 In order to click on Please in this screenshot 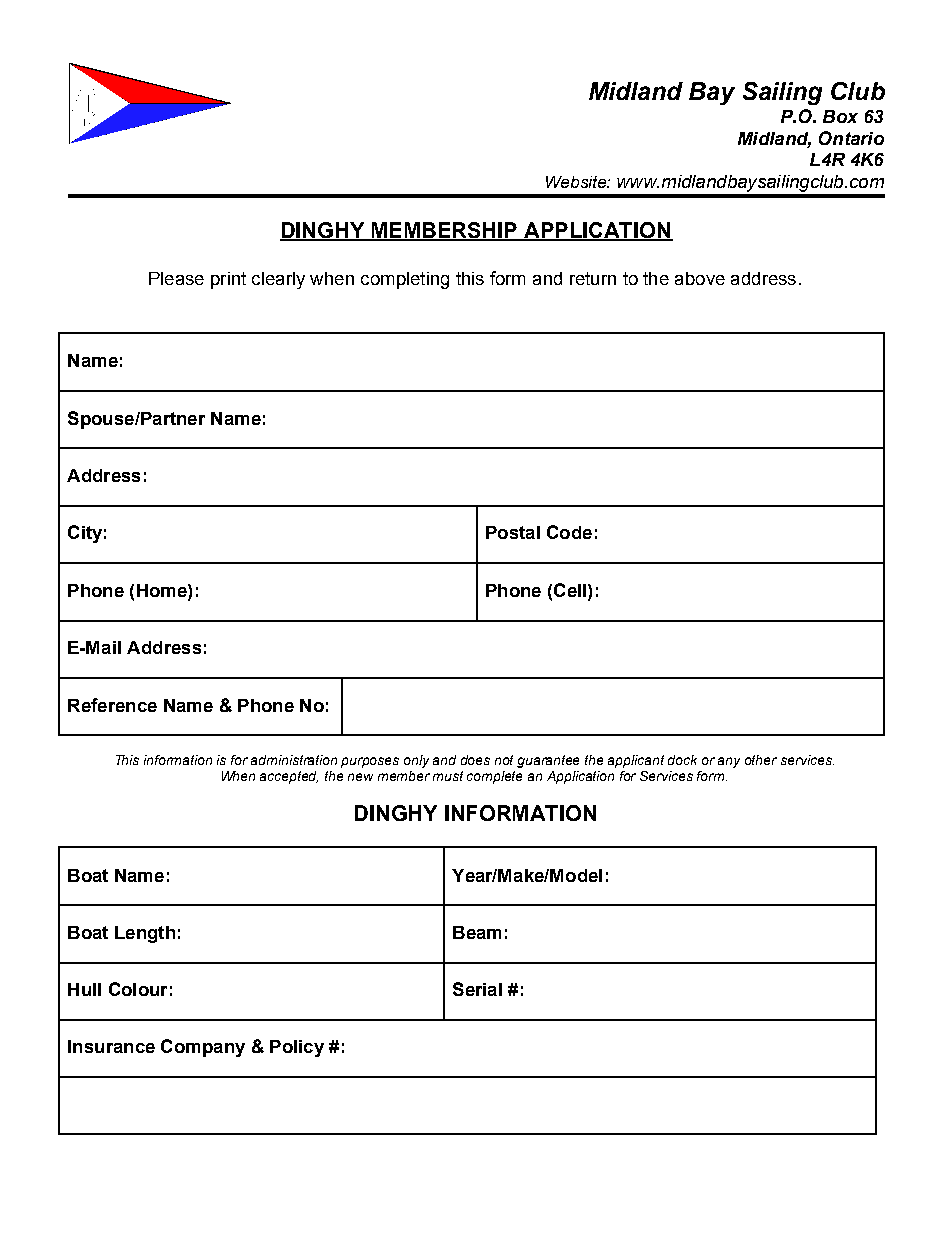, I will do `click(176, 278)`.
